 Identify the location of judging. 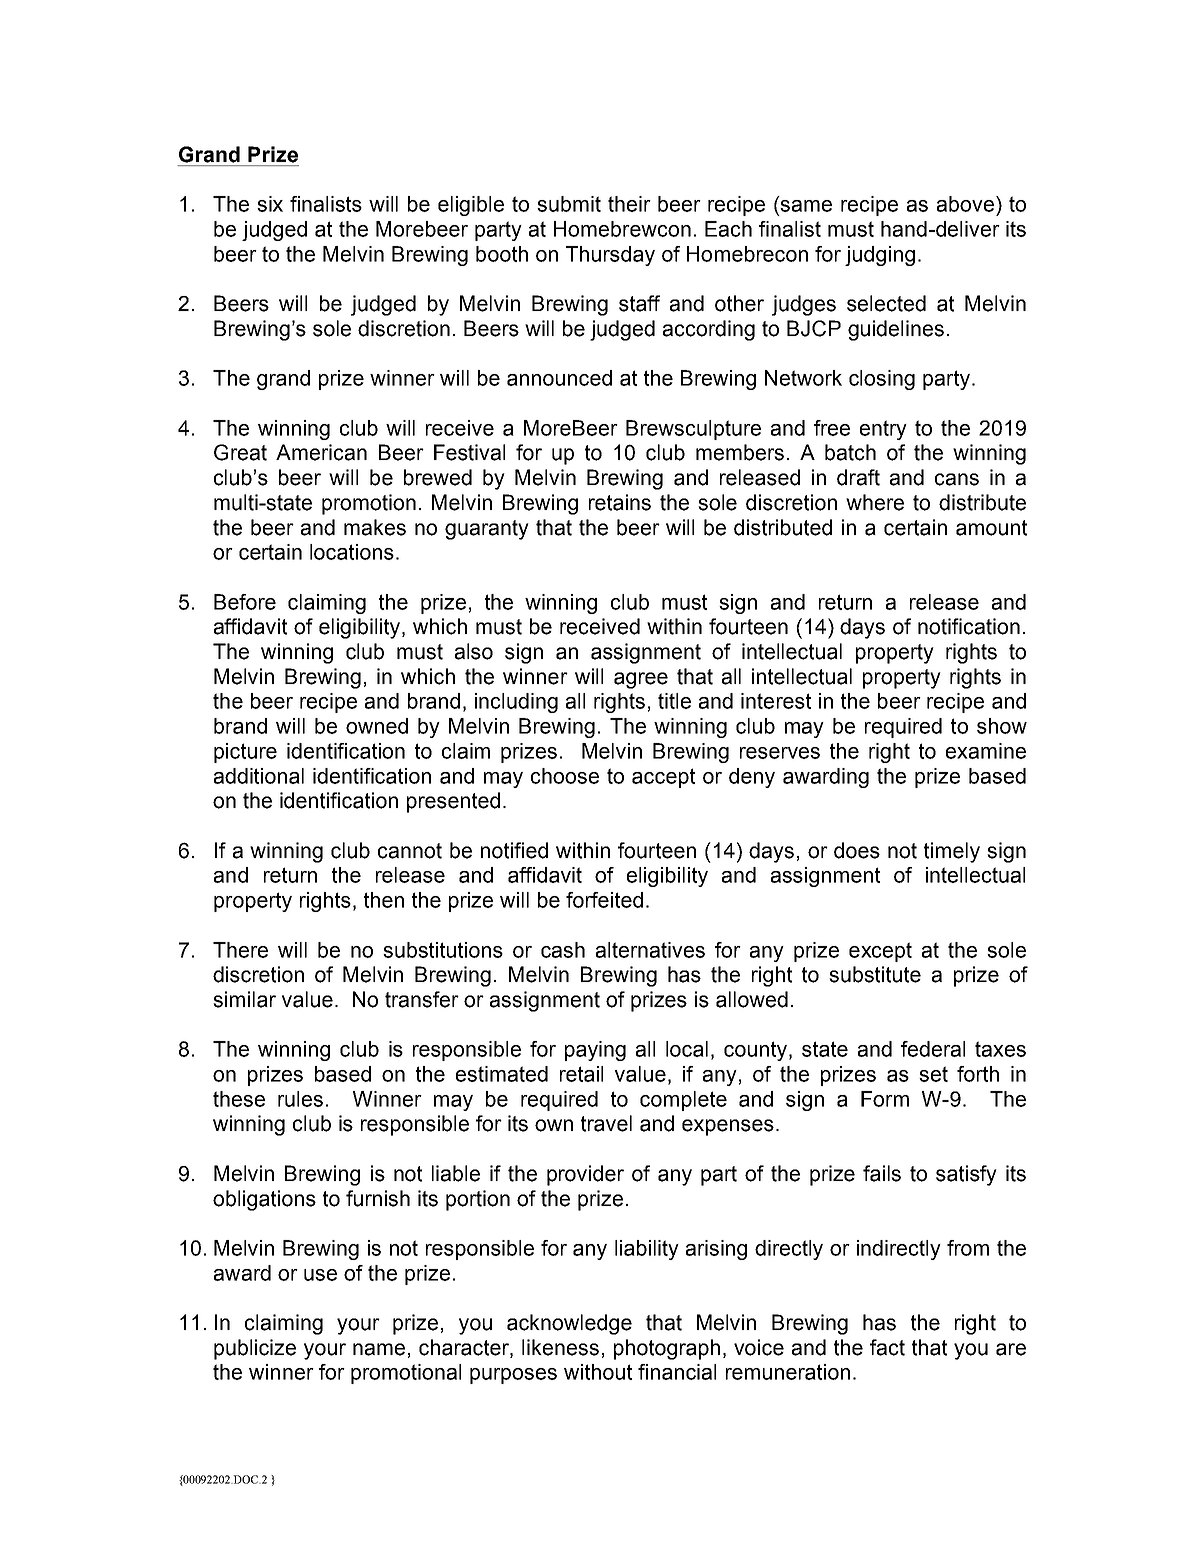
(880, 256).
